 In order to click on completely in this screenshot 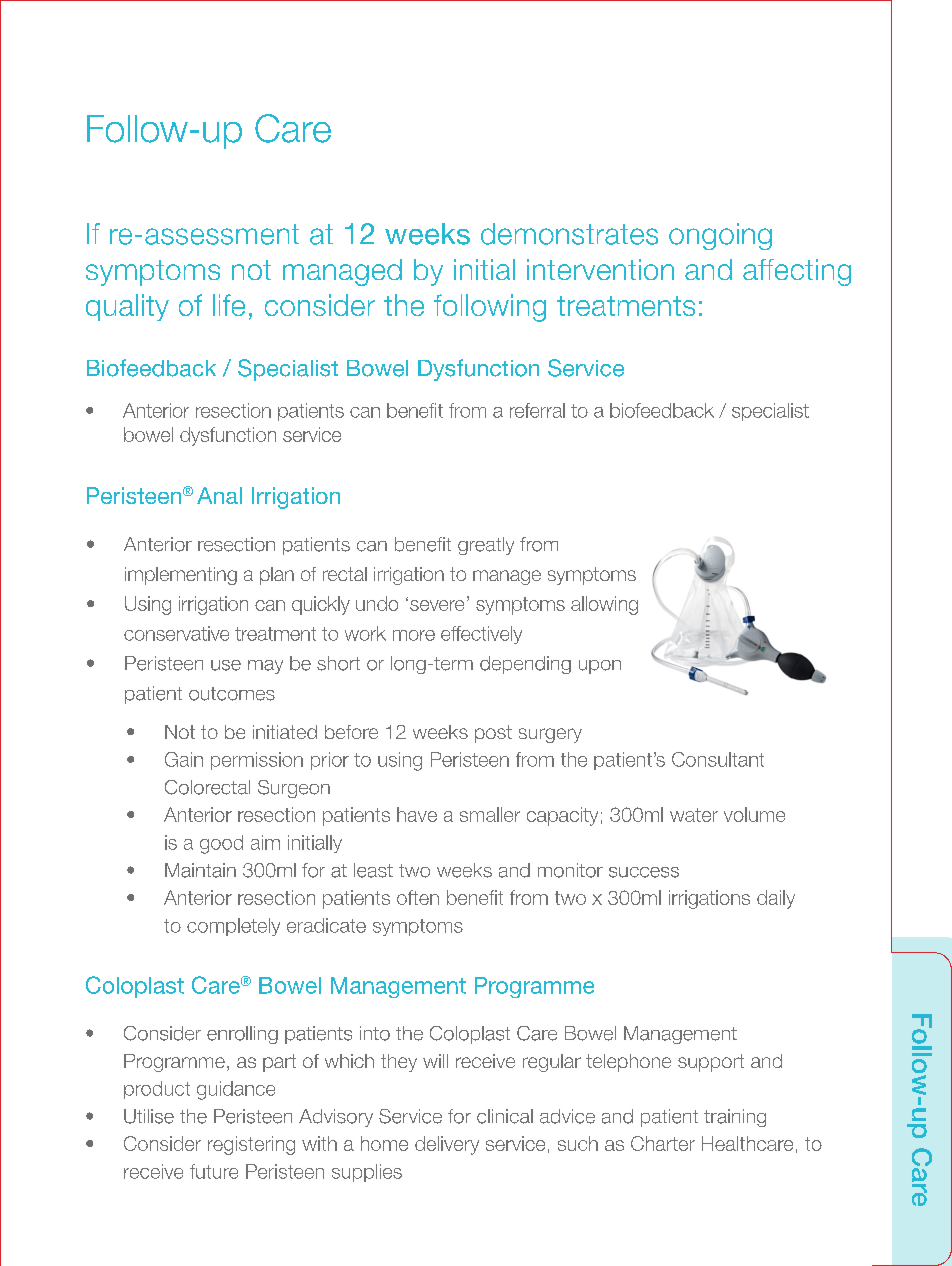, I will do `click(233, 927)`.
